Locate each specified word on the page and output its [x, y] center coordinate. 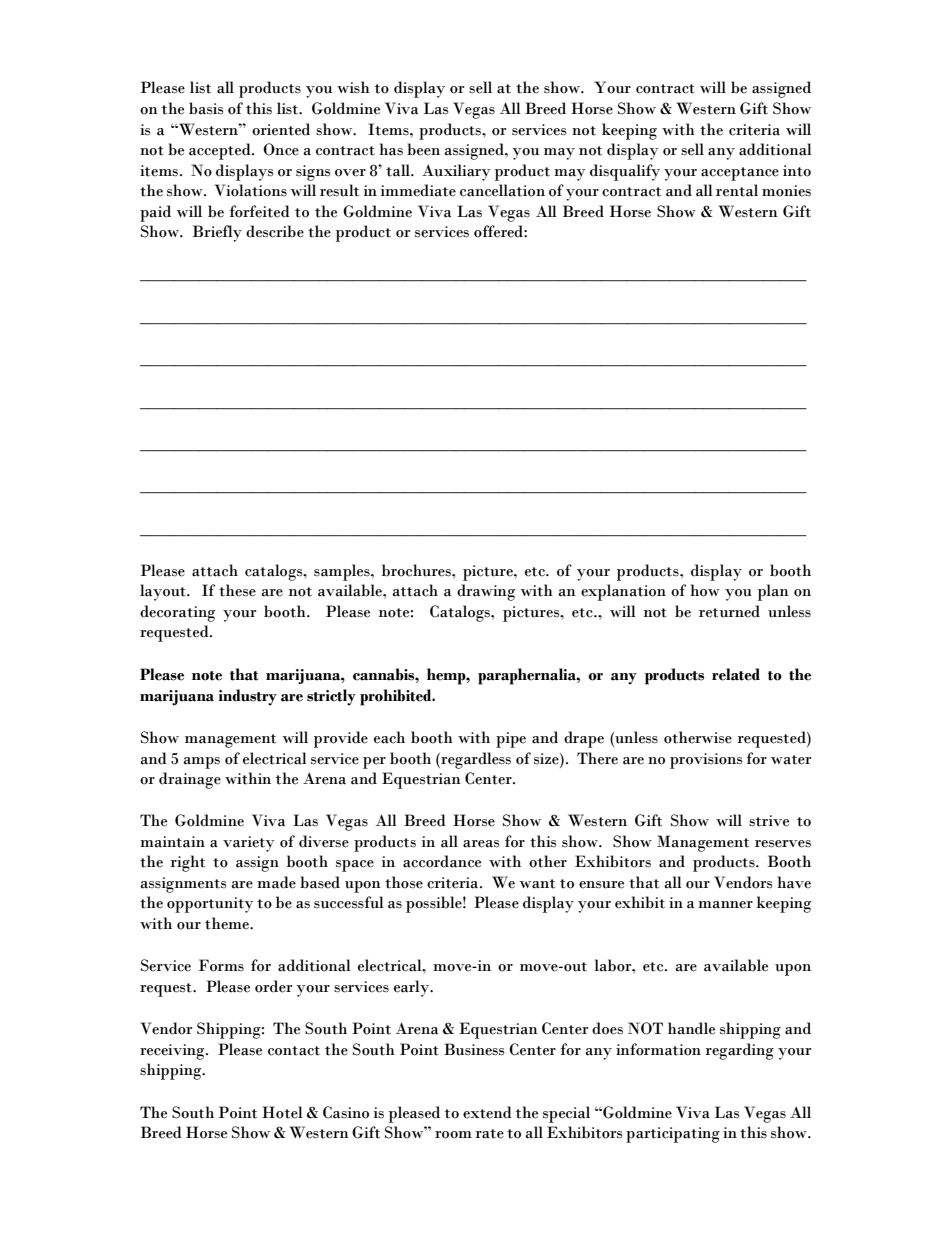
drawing [486, 592]
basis [206, 108]
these [237, 590]
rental [737, 190]
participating [673, 1135]
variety [249, 844]
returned [729, 611]
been [423, 149]
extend [487, 1112]
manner [725, 905]
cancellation [502, 190]
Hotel [282, 1112]
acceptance [740, 174]
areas [481, 844]
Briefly [217, 233]
